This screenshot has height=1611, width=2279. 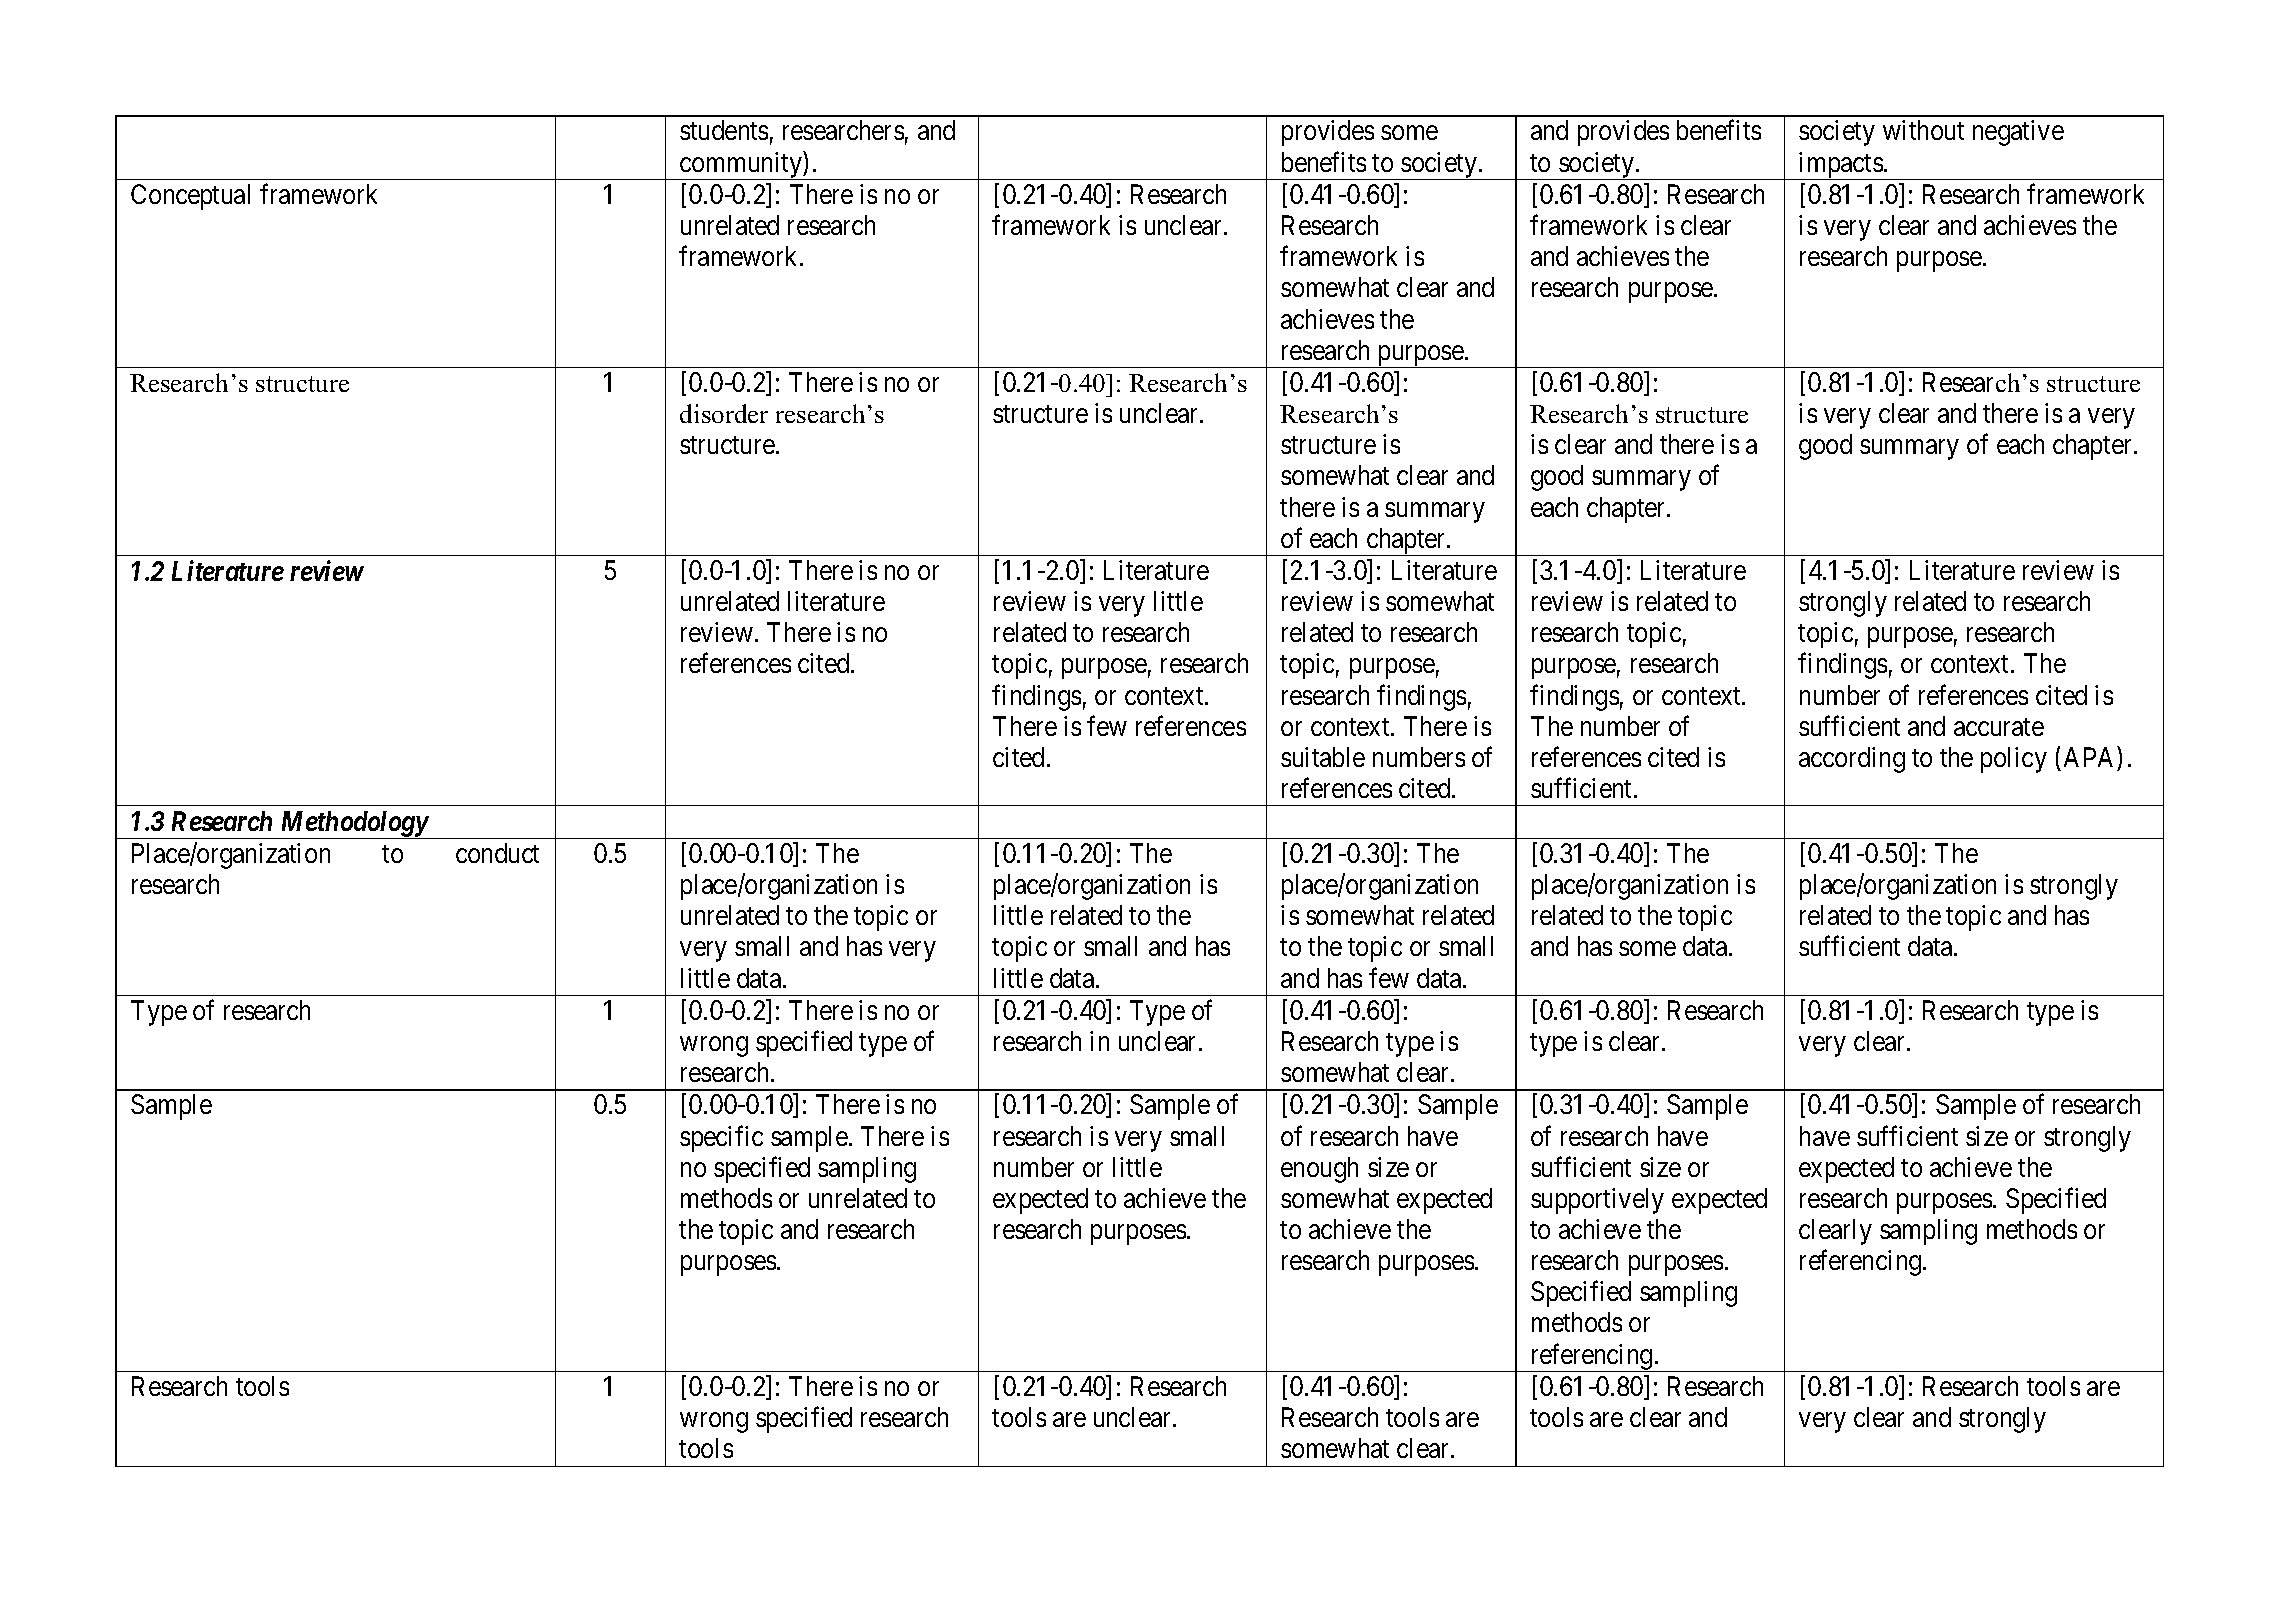 What do you see at coordinates (724, 413) in the screenshot?
I see `disorder` at bounding box center [724, 413].
